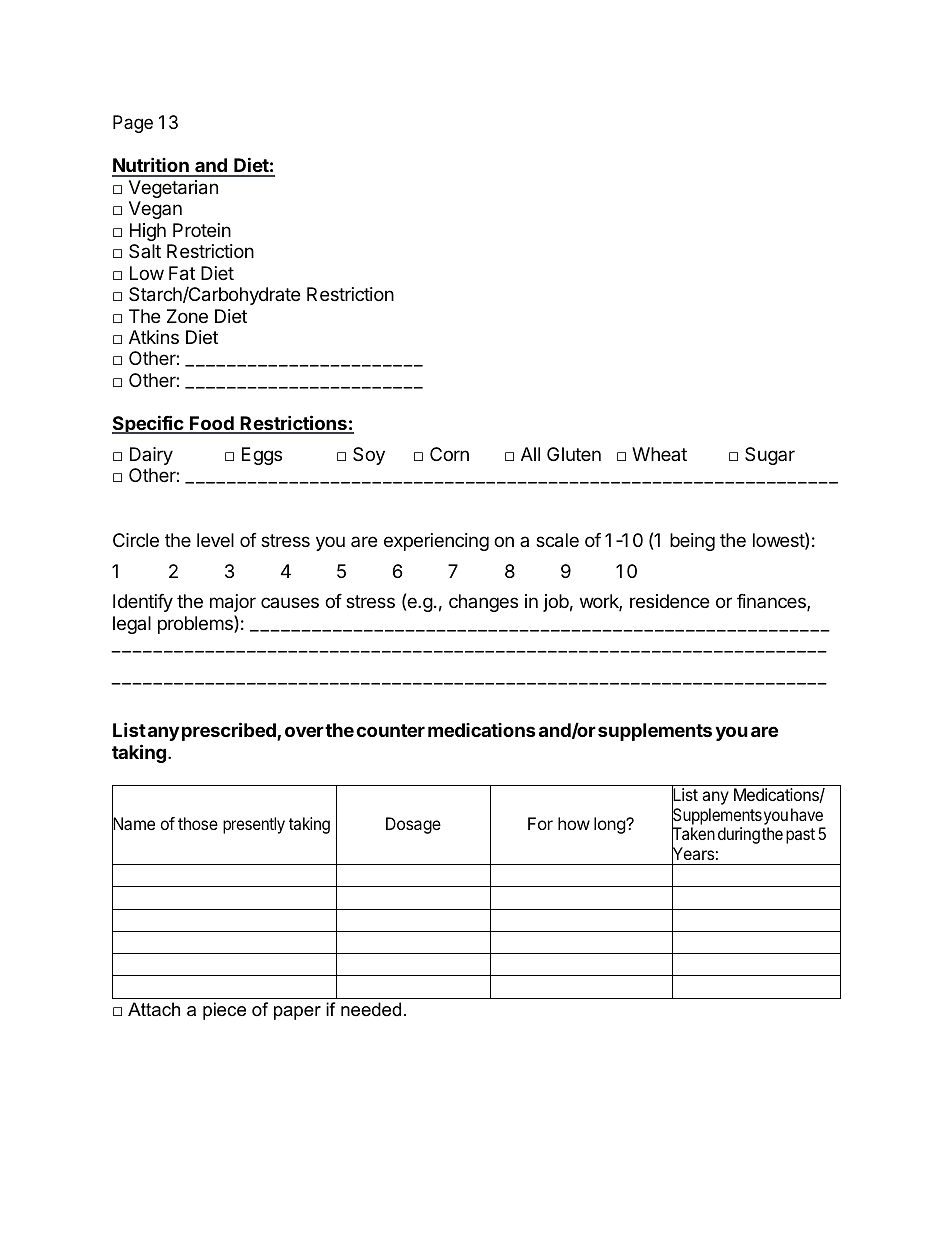  Describe the element at coordinates (202, 230) in the page. I see `Protein` at that location.
